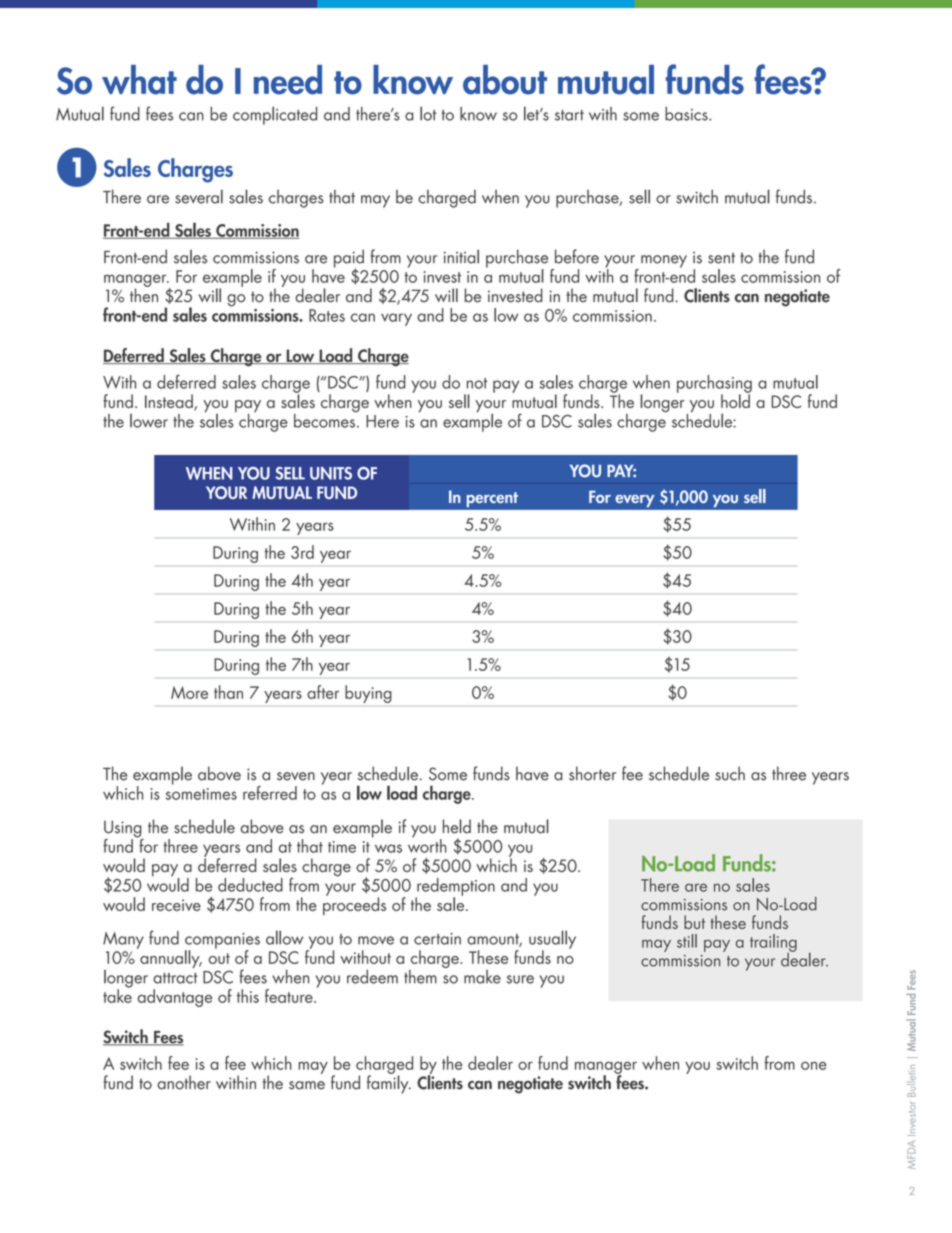  I want to click on lot, so click(428, 113).
